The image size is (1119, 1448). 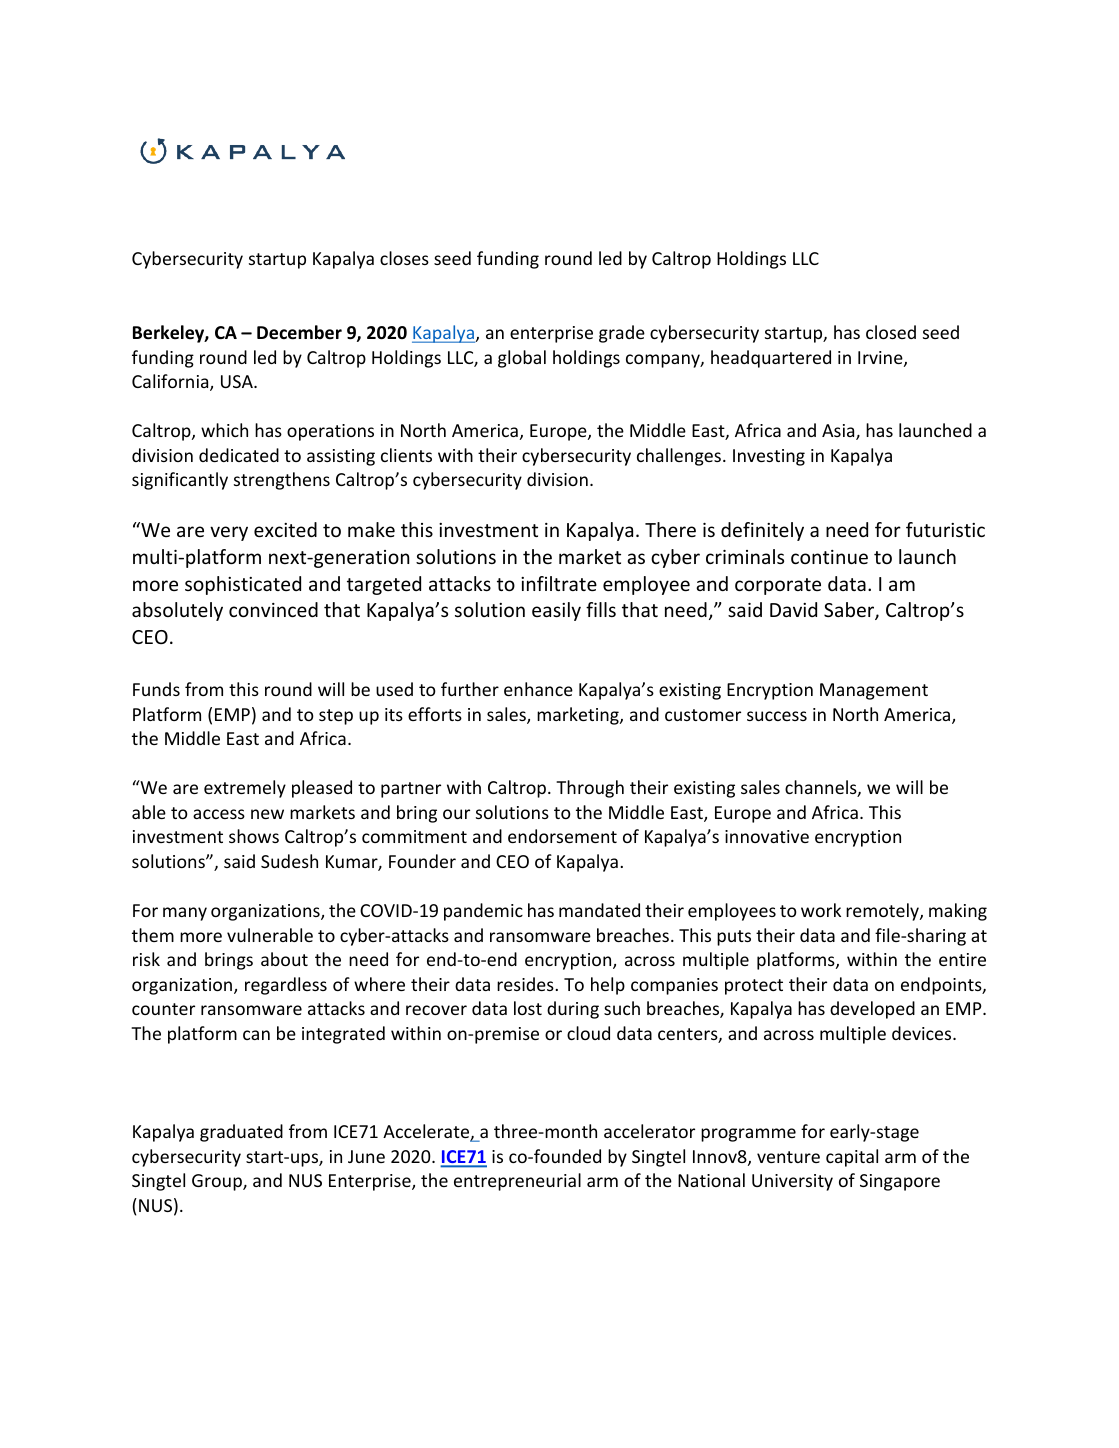 I want to click on enhance, so click(x=538, y=689).
